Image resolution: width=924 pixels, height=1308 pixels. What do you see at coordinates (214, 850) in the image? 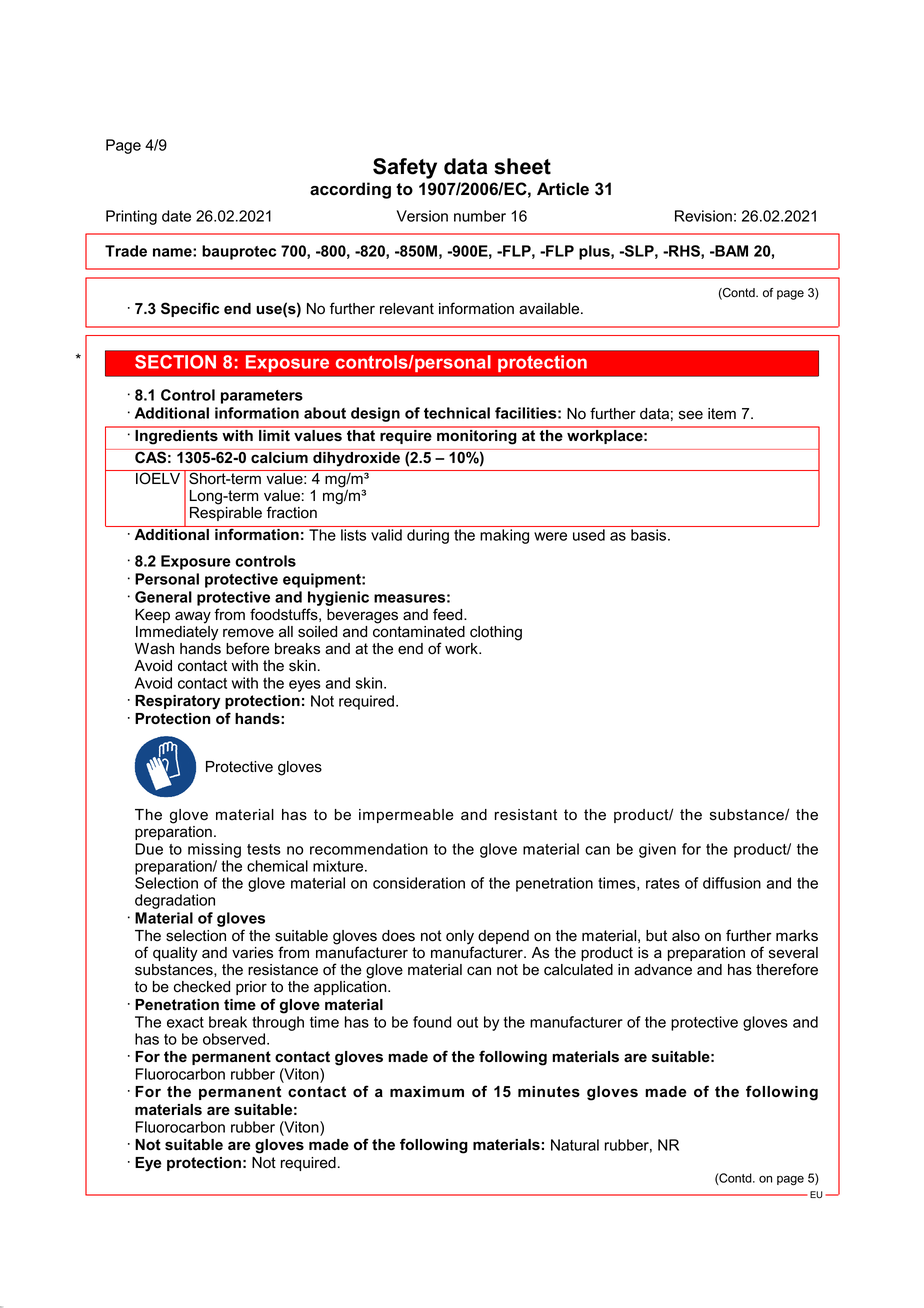
I see `missing` at bounding box center [214, 850].
